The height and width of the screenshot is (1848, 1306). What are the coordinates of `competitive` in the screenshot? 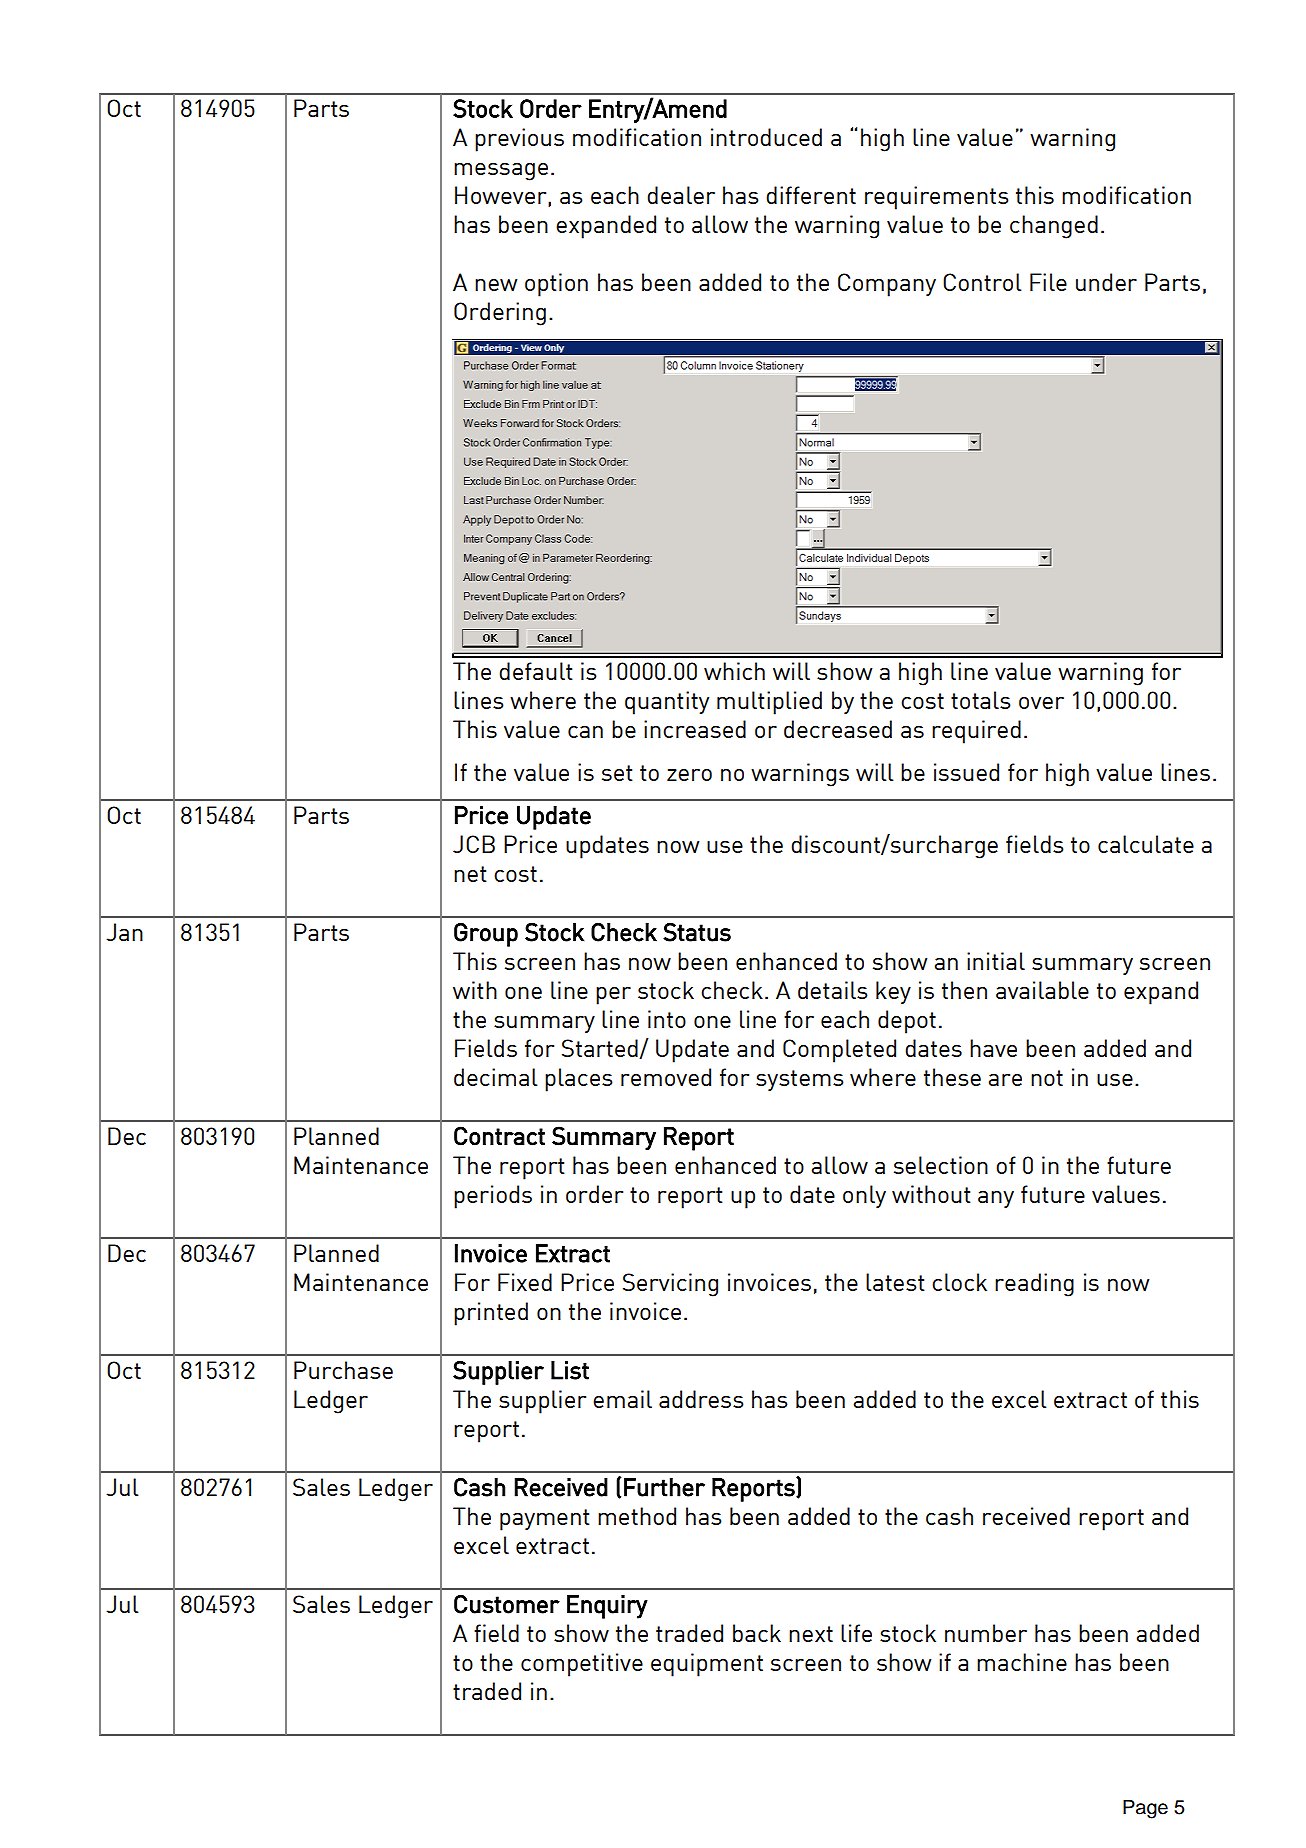 It's located at (582, 1665).
